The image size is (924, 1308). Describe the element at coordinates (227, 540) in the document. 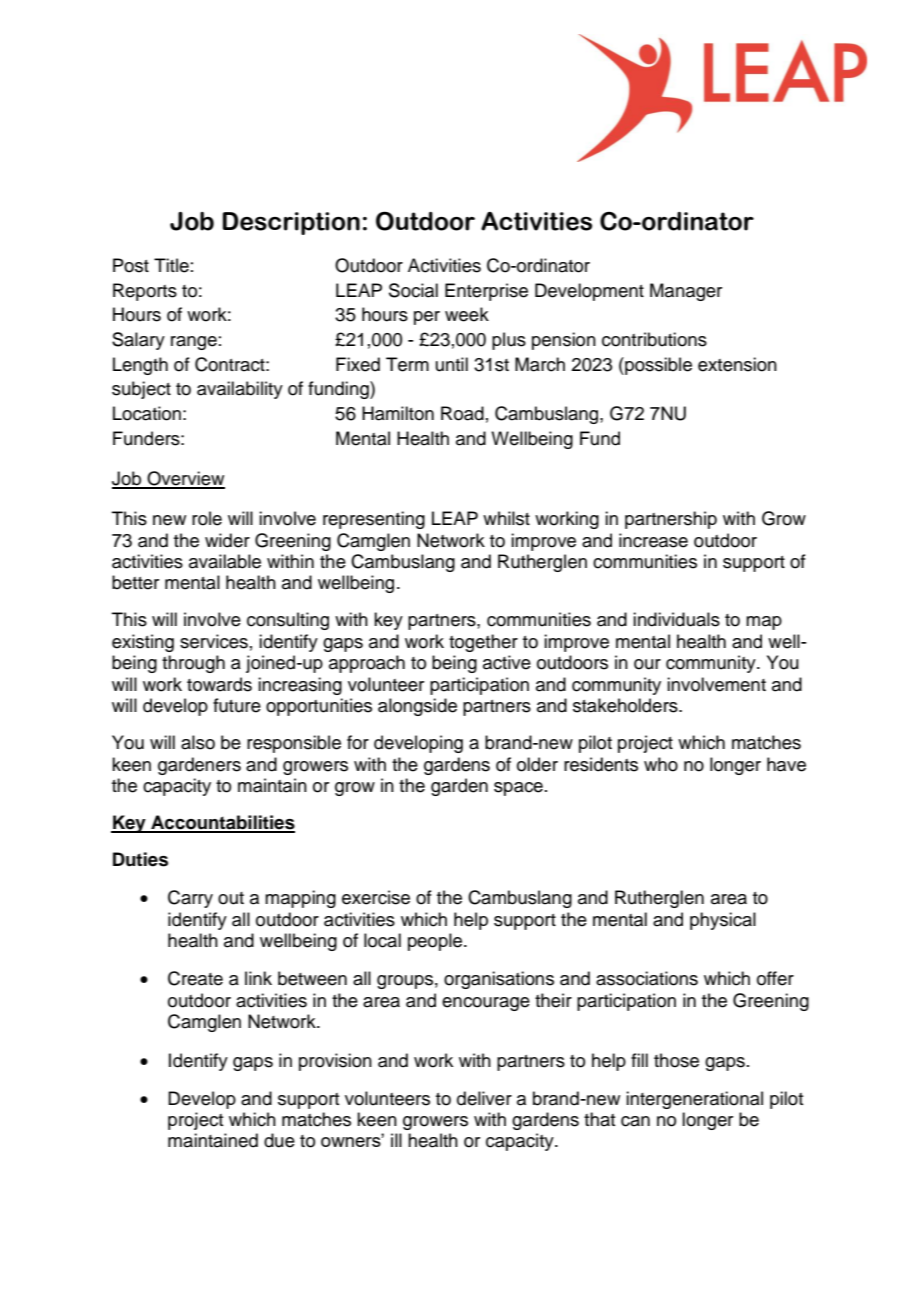

I see `wider` at that location.
